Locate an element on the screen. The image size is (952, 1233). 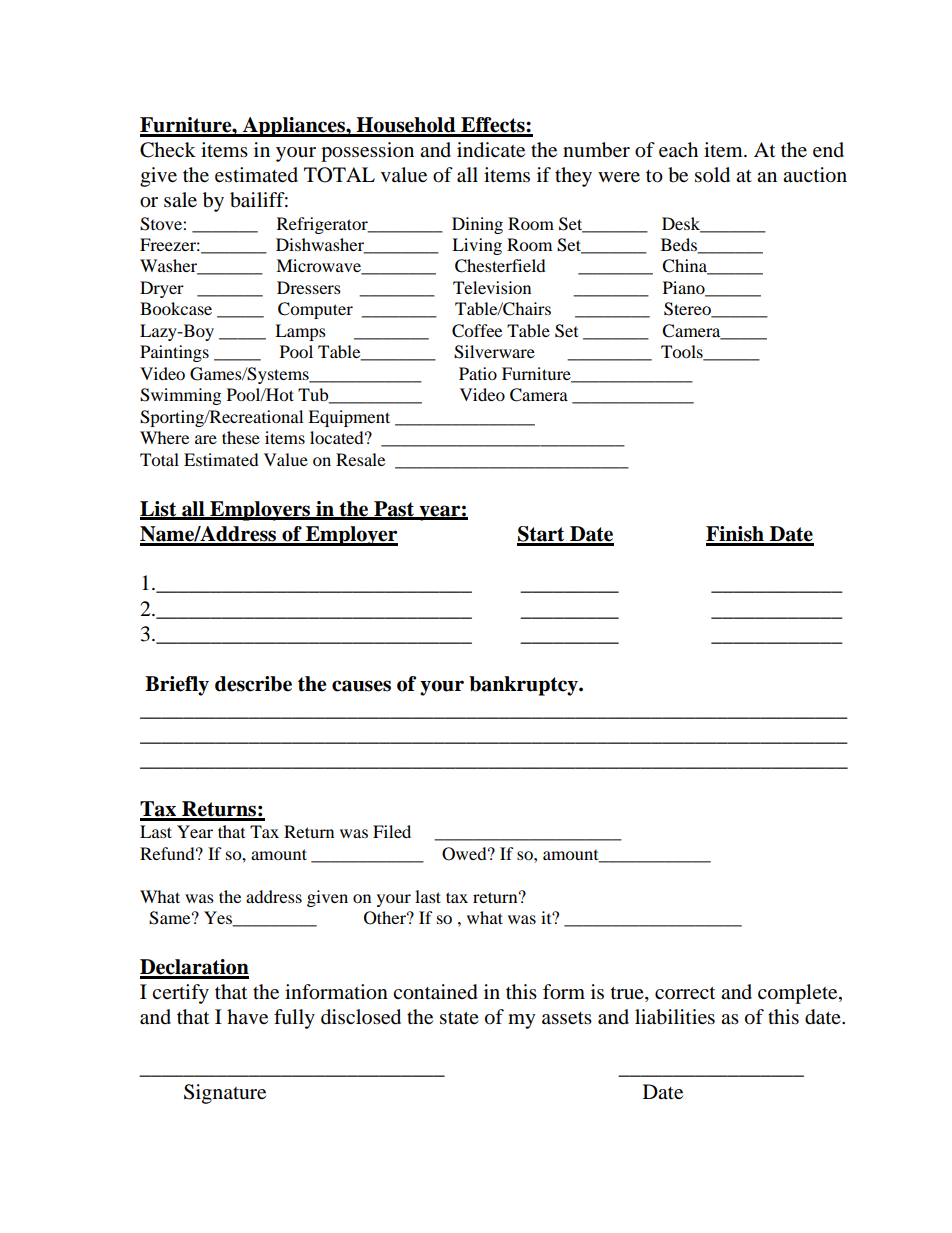
describe is located at coordinates (253, 684).
